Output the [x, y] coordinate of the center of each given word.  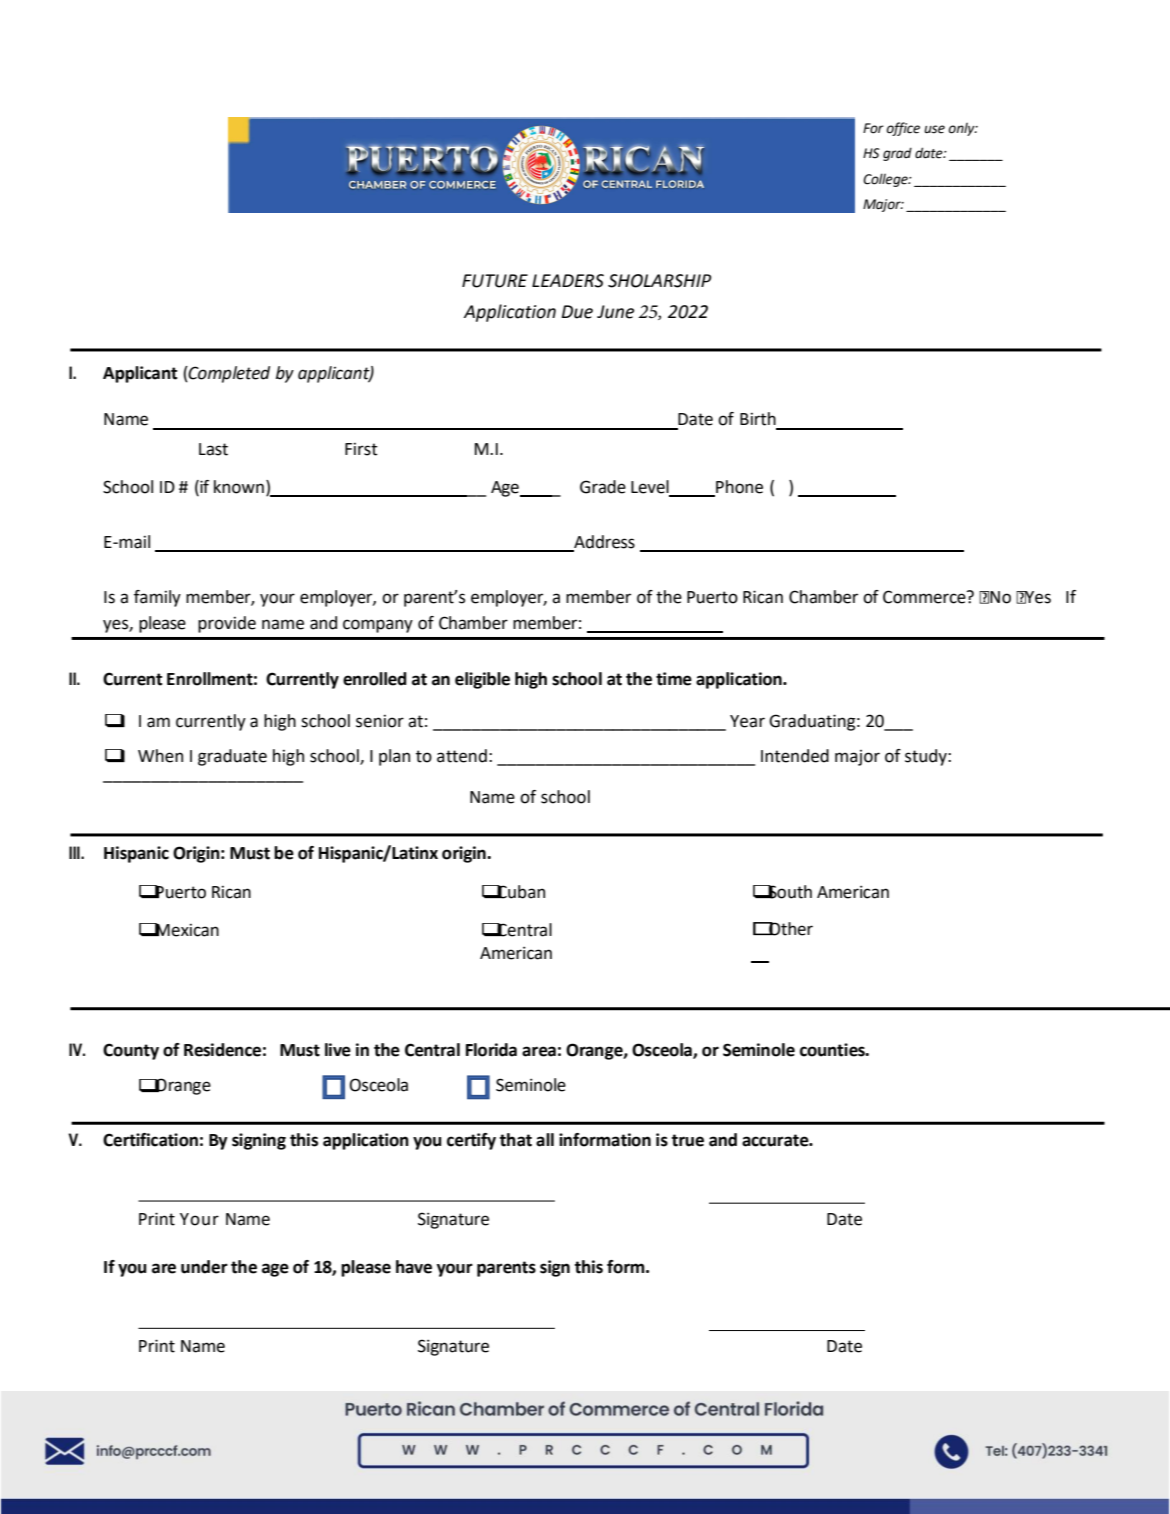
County [131, 1051]
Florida [491, 1050]
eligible [482, 680]
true [688, 1140]
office [903, 129]
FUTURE [495, 281]
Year [747, 721]
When [160, 756]
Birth [758, 419]
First [361, 449]
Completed [228, 374]
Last [213, 449]
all [545, 1140]
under [204, 1267]
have [414, 1267]
